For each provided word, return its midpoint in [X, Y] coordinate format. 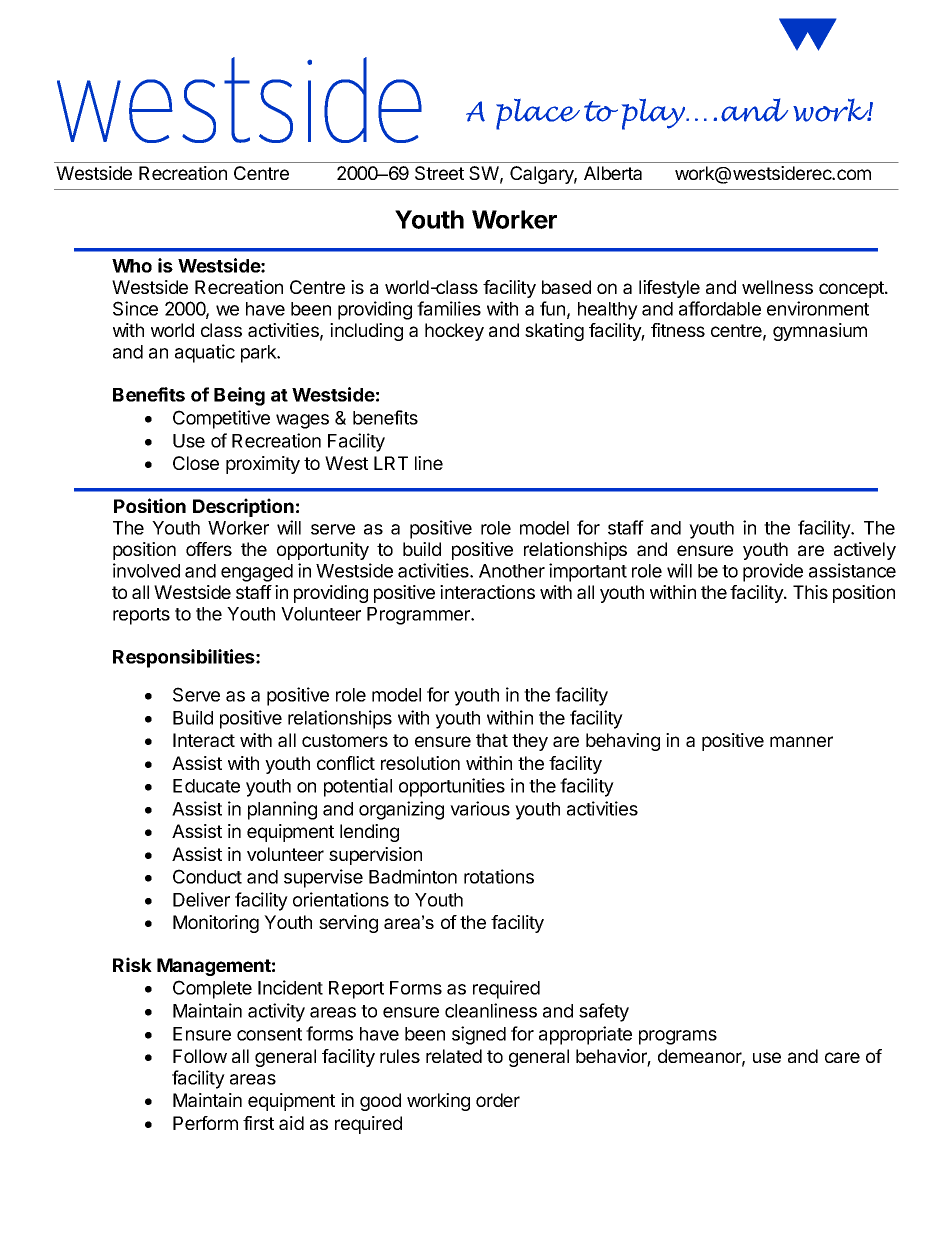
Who [132, 266]
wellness [777, 287]
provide [773, 572]
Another [512, 571]
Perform [205, 1123]
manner [801, 741]
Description [243, 507]
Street [439, 173]
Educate [206, 786]
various [480, 808]
